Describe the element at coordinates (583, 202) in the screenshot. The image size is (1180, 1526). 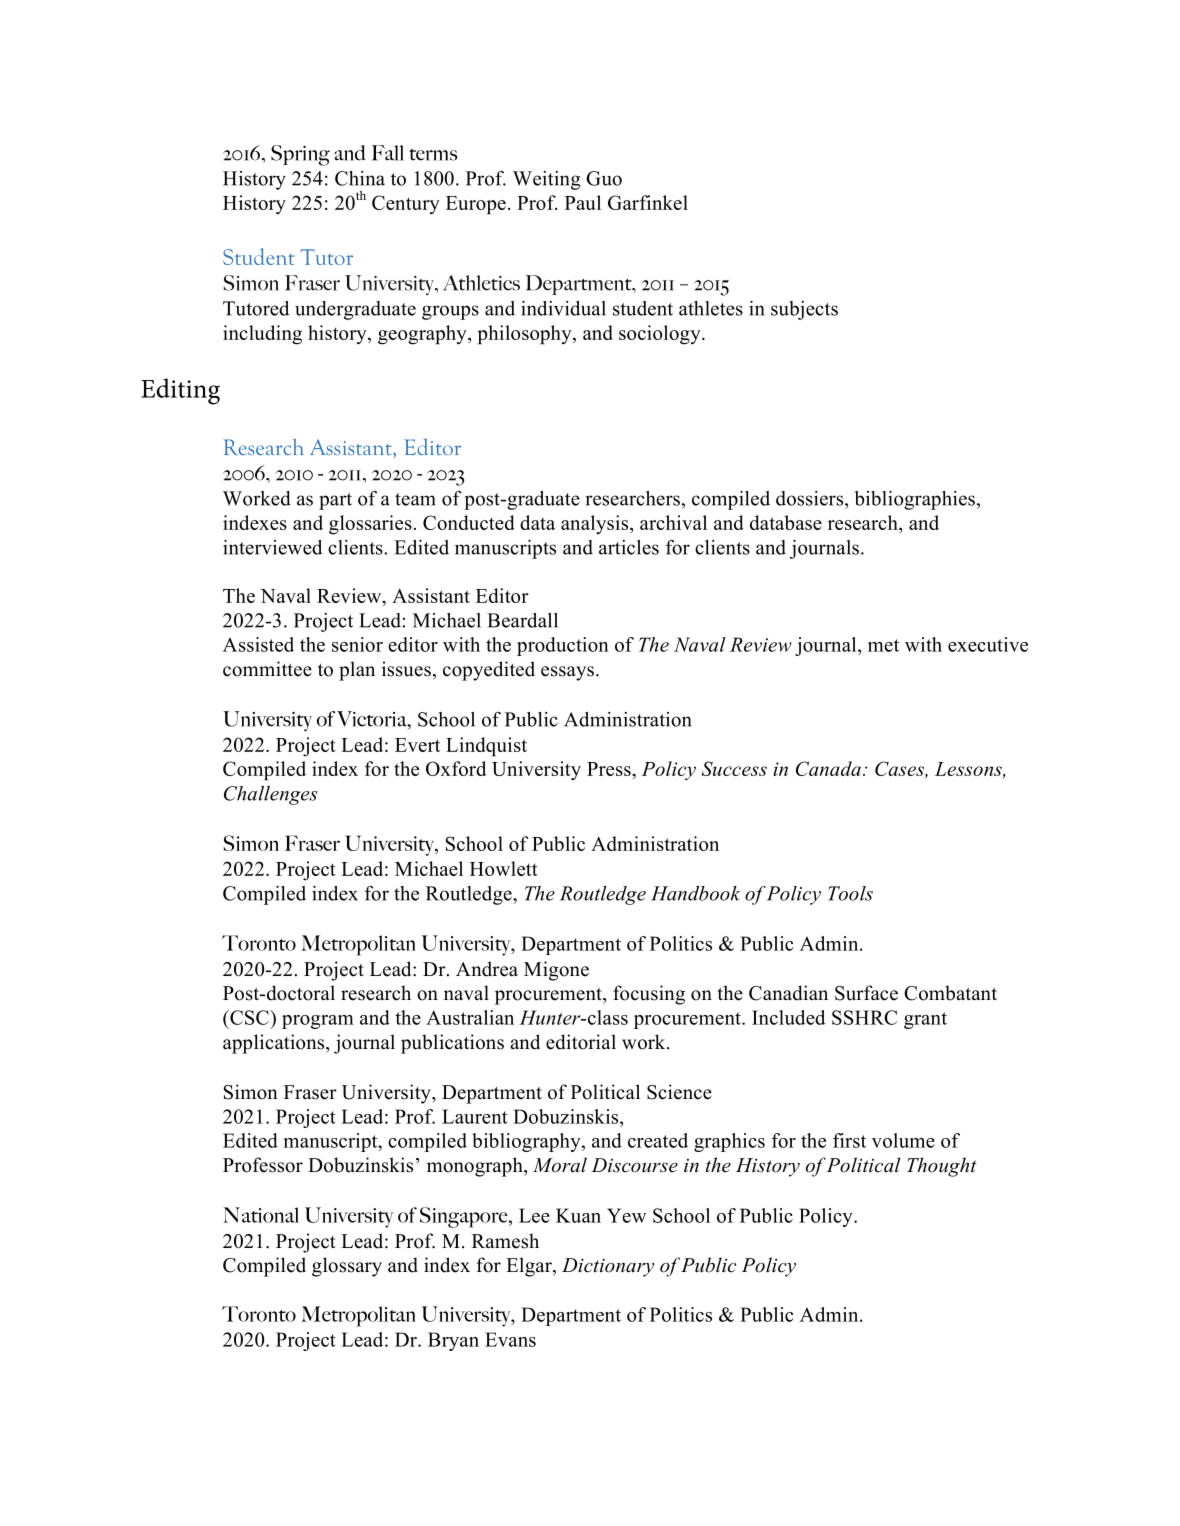
I see `Paul` at that location.
